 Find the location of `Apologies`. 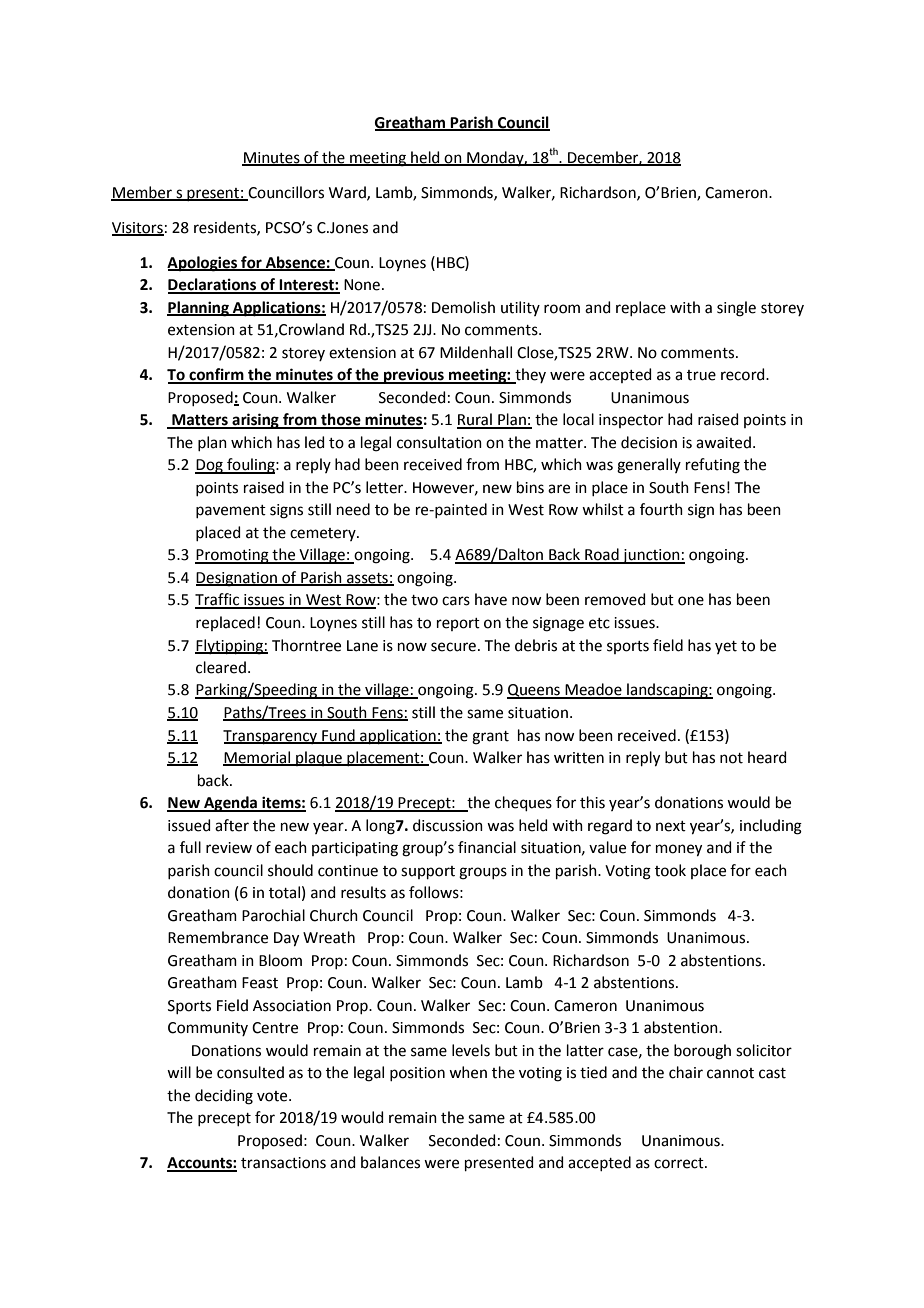

Apologies is located at coordinates (203, 264).
